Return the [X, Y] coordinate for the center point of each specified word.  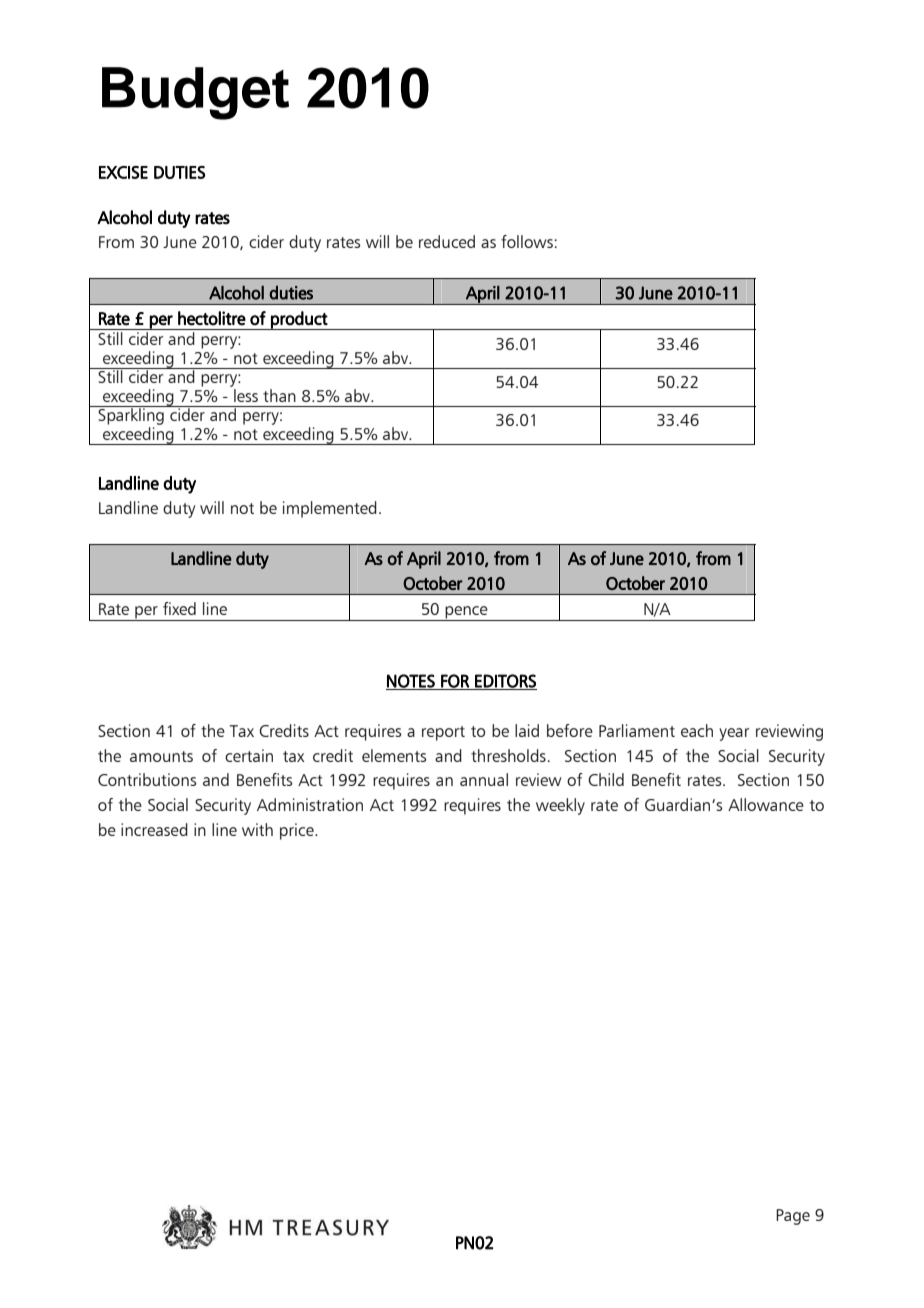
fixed [179, 608]
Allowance [766, 804]
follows [527, 241]
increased [154, 829]
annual [484, 779]
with [257, 829]
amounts [161, 756]
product [299, 320]
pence [467, 613]
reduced [447, 241]
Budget [195, 93]
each [697, 730]
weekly [560, 806]
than [279, 395]
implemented [330, 509]
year [734, 734]
